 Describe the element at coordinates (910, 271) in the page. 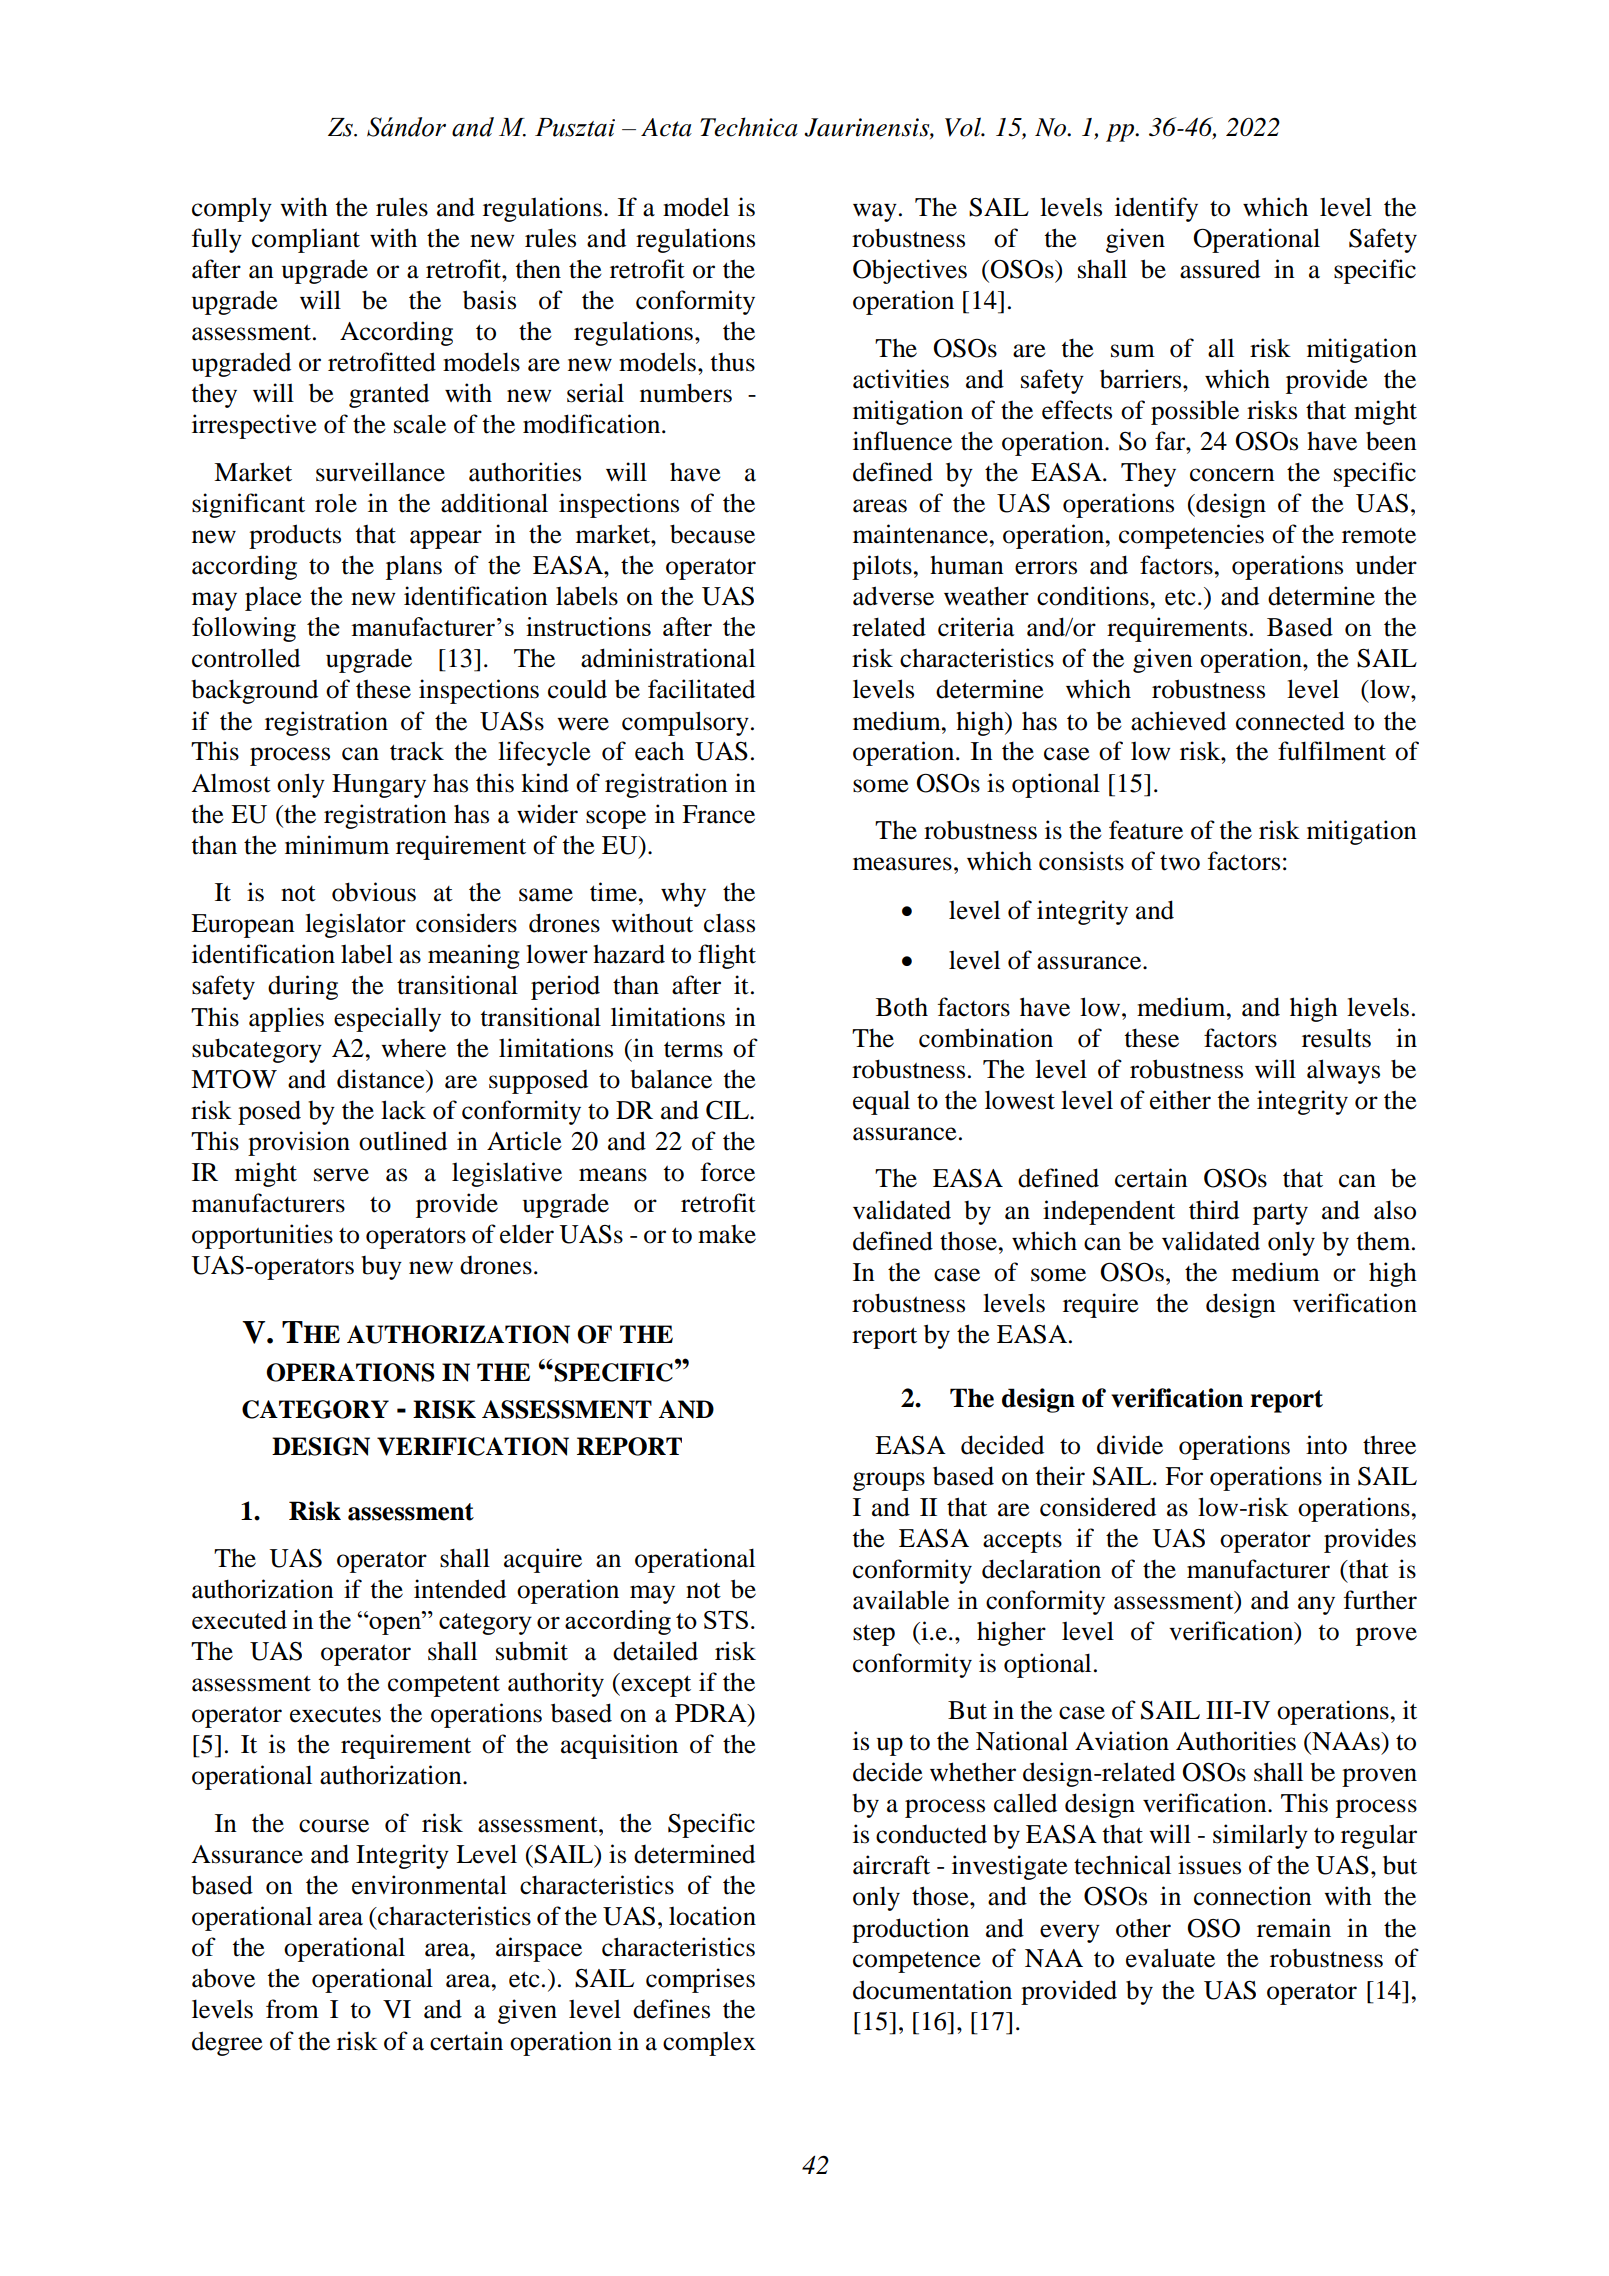

I see `Objectives` at that location.
